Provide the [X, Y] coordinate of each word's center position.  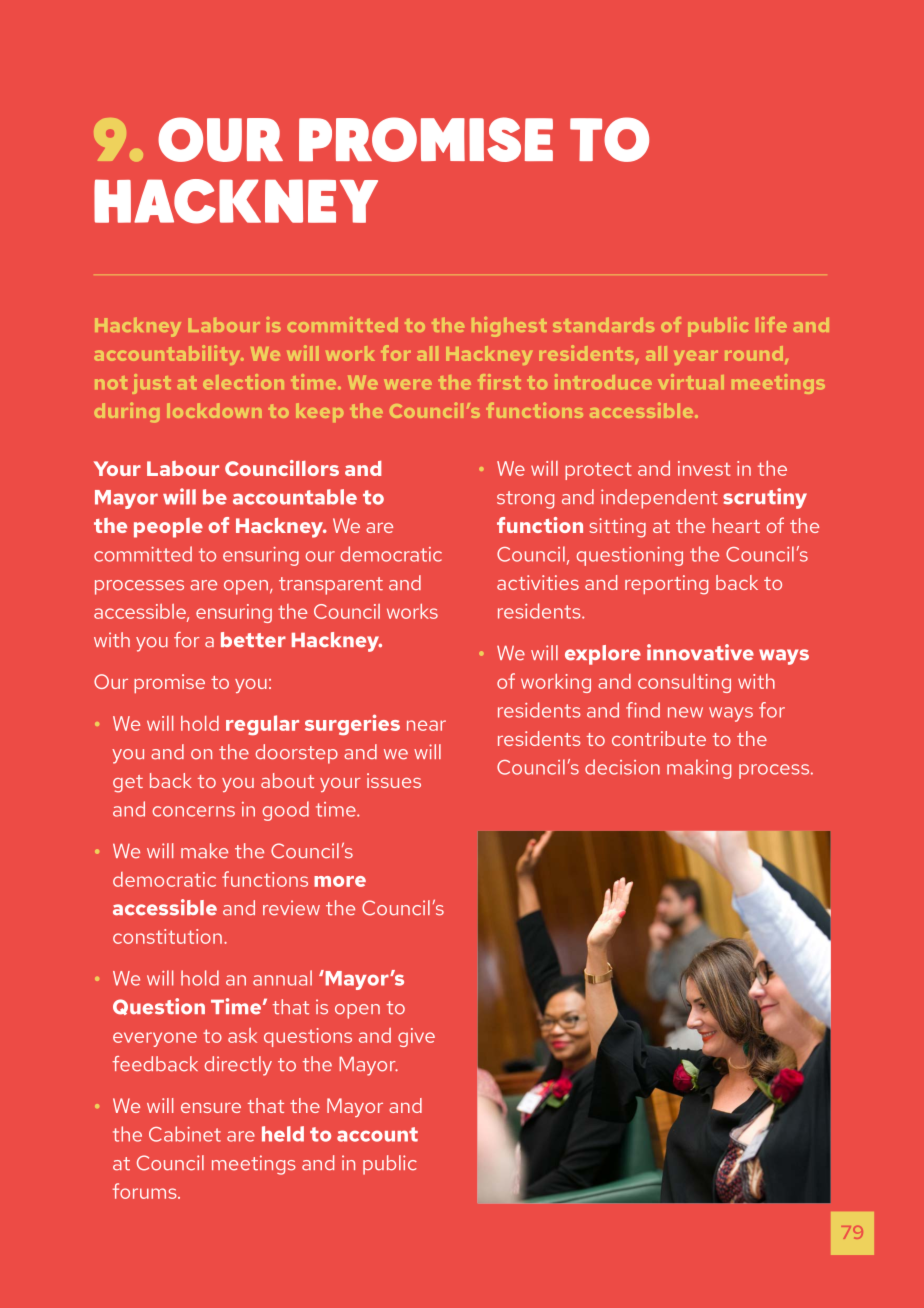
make [204, 851]
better [253, 640]
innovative [700, 652]
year [696, 357]
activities [538, 582]
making [699, 769]
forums [146, 1191]
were [408, 384]
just [151, 384]
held [283, 1134]
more [340, 881]
